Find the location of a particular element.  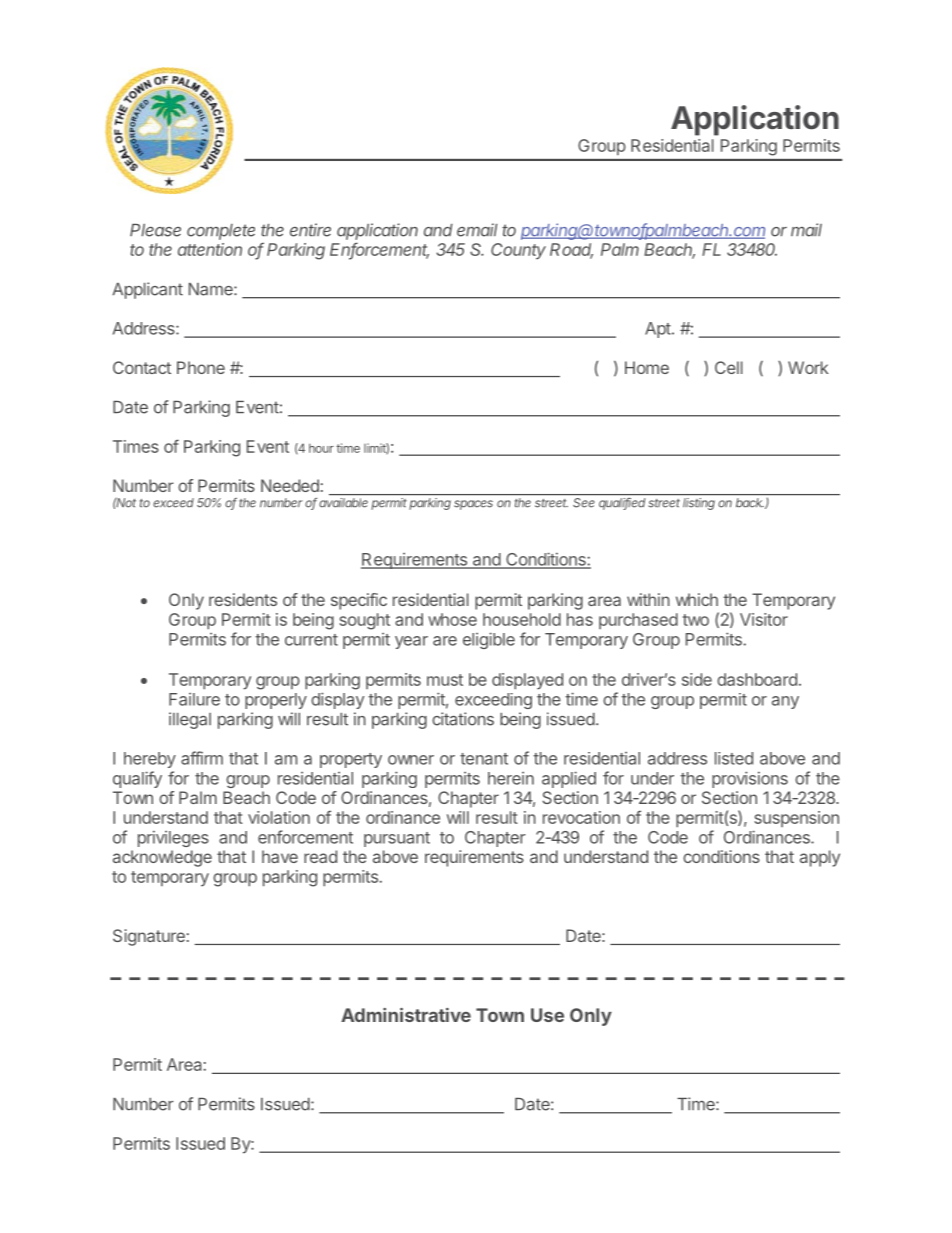

herein is located at coordinates (511, 778).
